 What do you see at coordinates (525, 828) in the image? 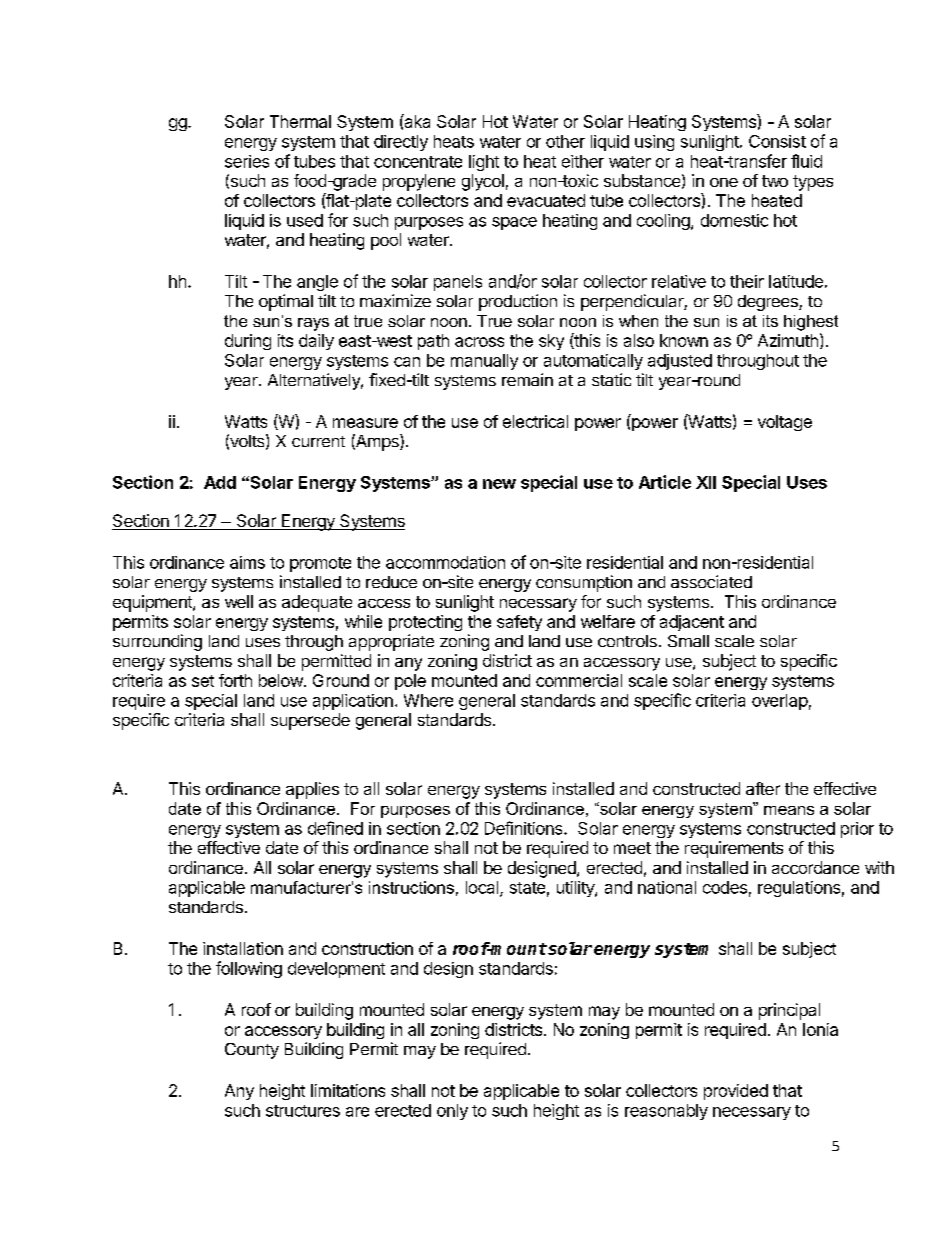
I see `Definitions` at bounding box center [525, 828].
